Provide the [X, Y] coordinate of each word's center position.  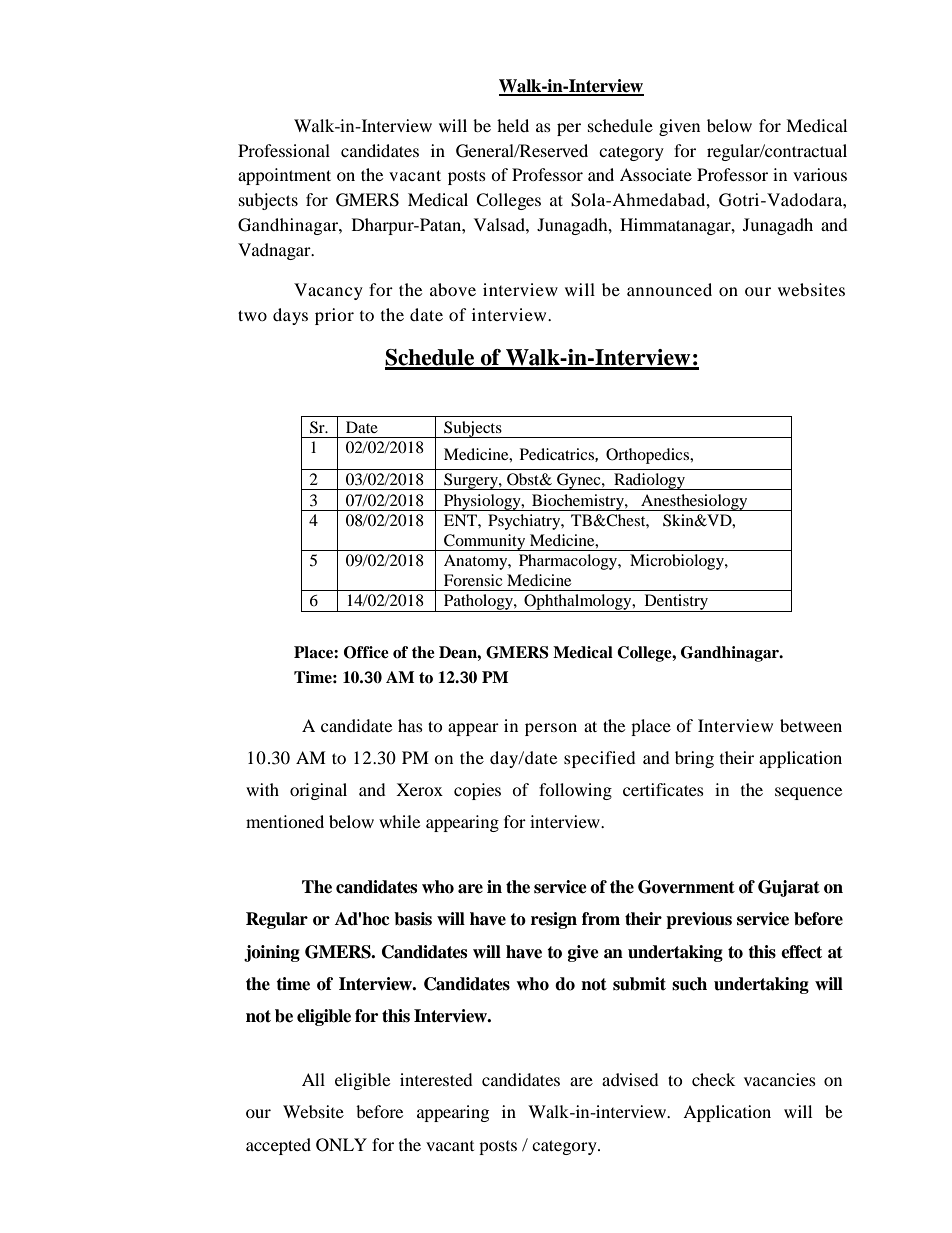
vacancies [780, 1079]
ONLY [341, 1145]
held [513, 125]
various [820, 174]
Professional [284, 150]
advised [630, 1079]
